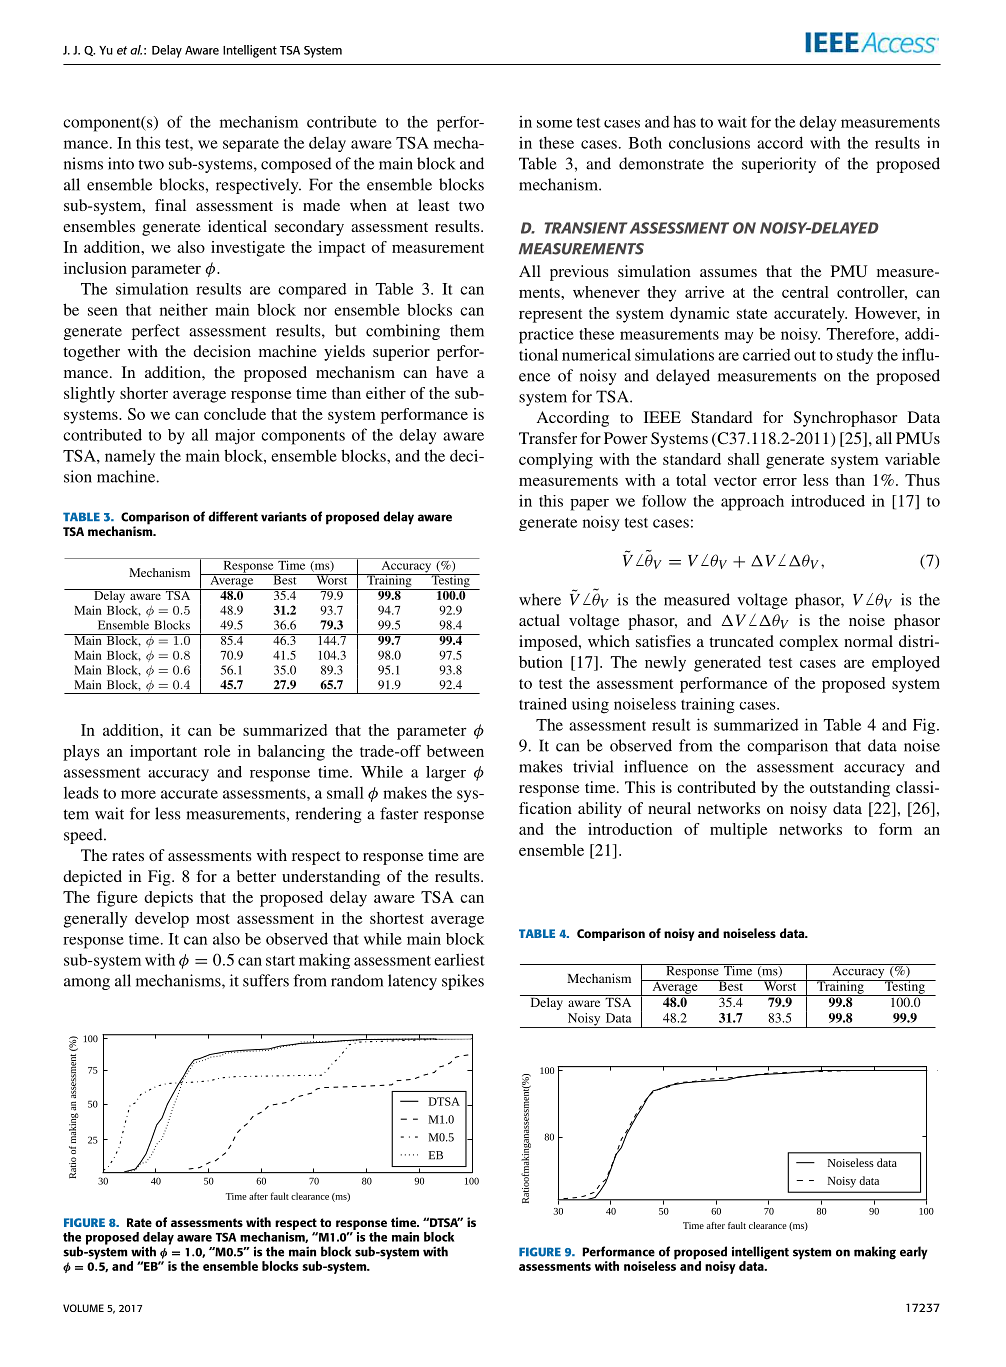 The width and height of the screenshot is (1006, 1367). I want to click on early, so click(914, 1253).
